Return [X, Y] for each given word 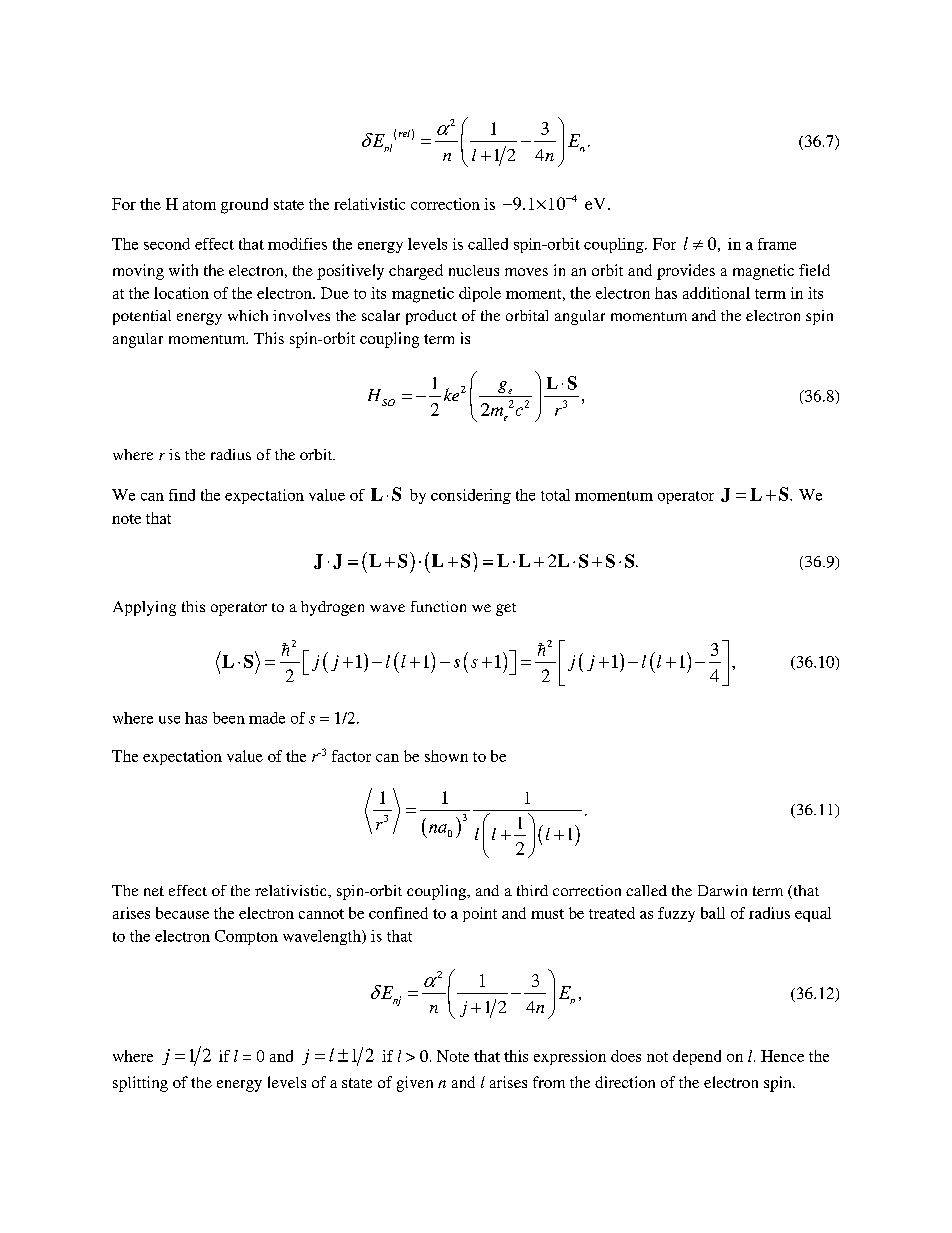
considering [471, 496]
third [532, 890]
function [438, 606]
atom [199, 205]
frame [777, 244]
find [182, 495]
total [555, 495]
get [506, 609]
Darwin [722, 890]
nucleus [474, 270]
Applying [144, 608]
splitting [140, 1084]
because [182, 913]
